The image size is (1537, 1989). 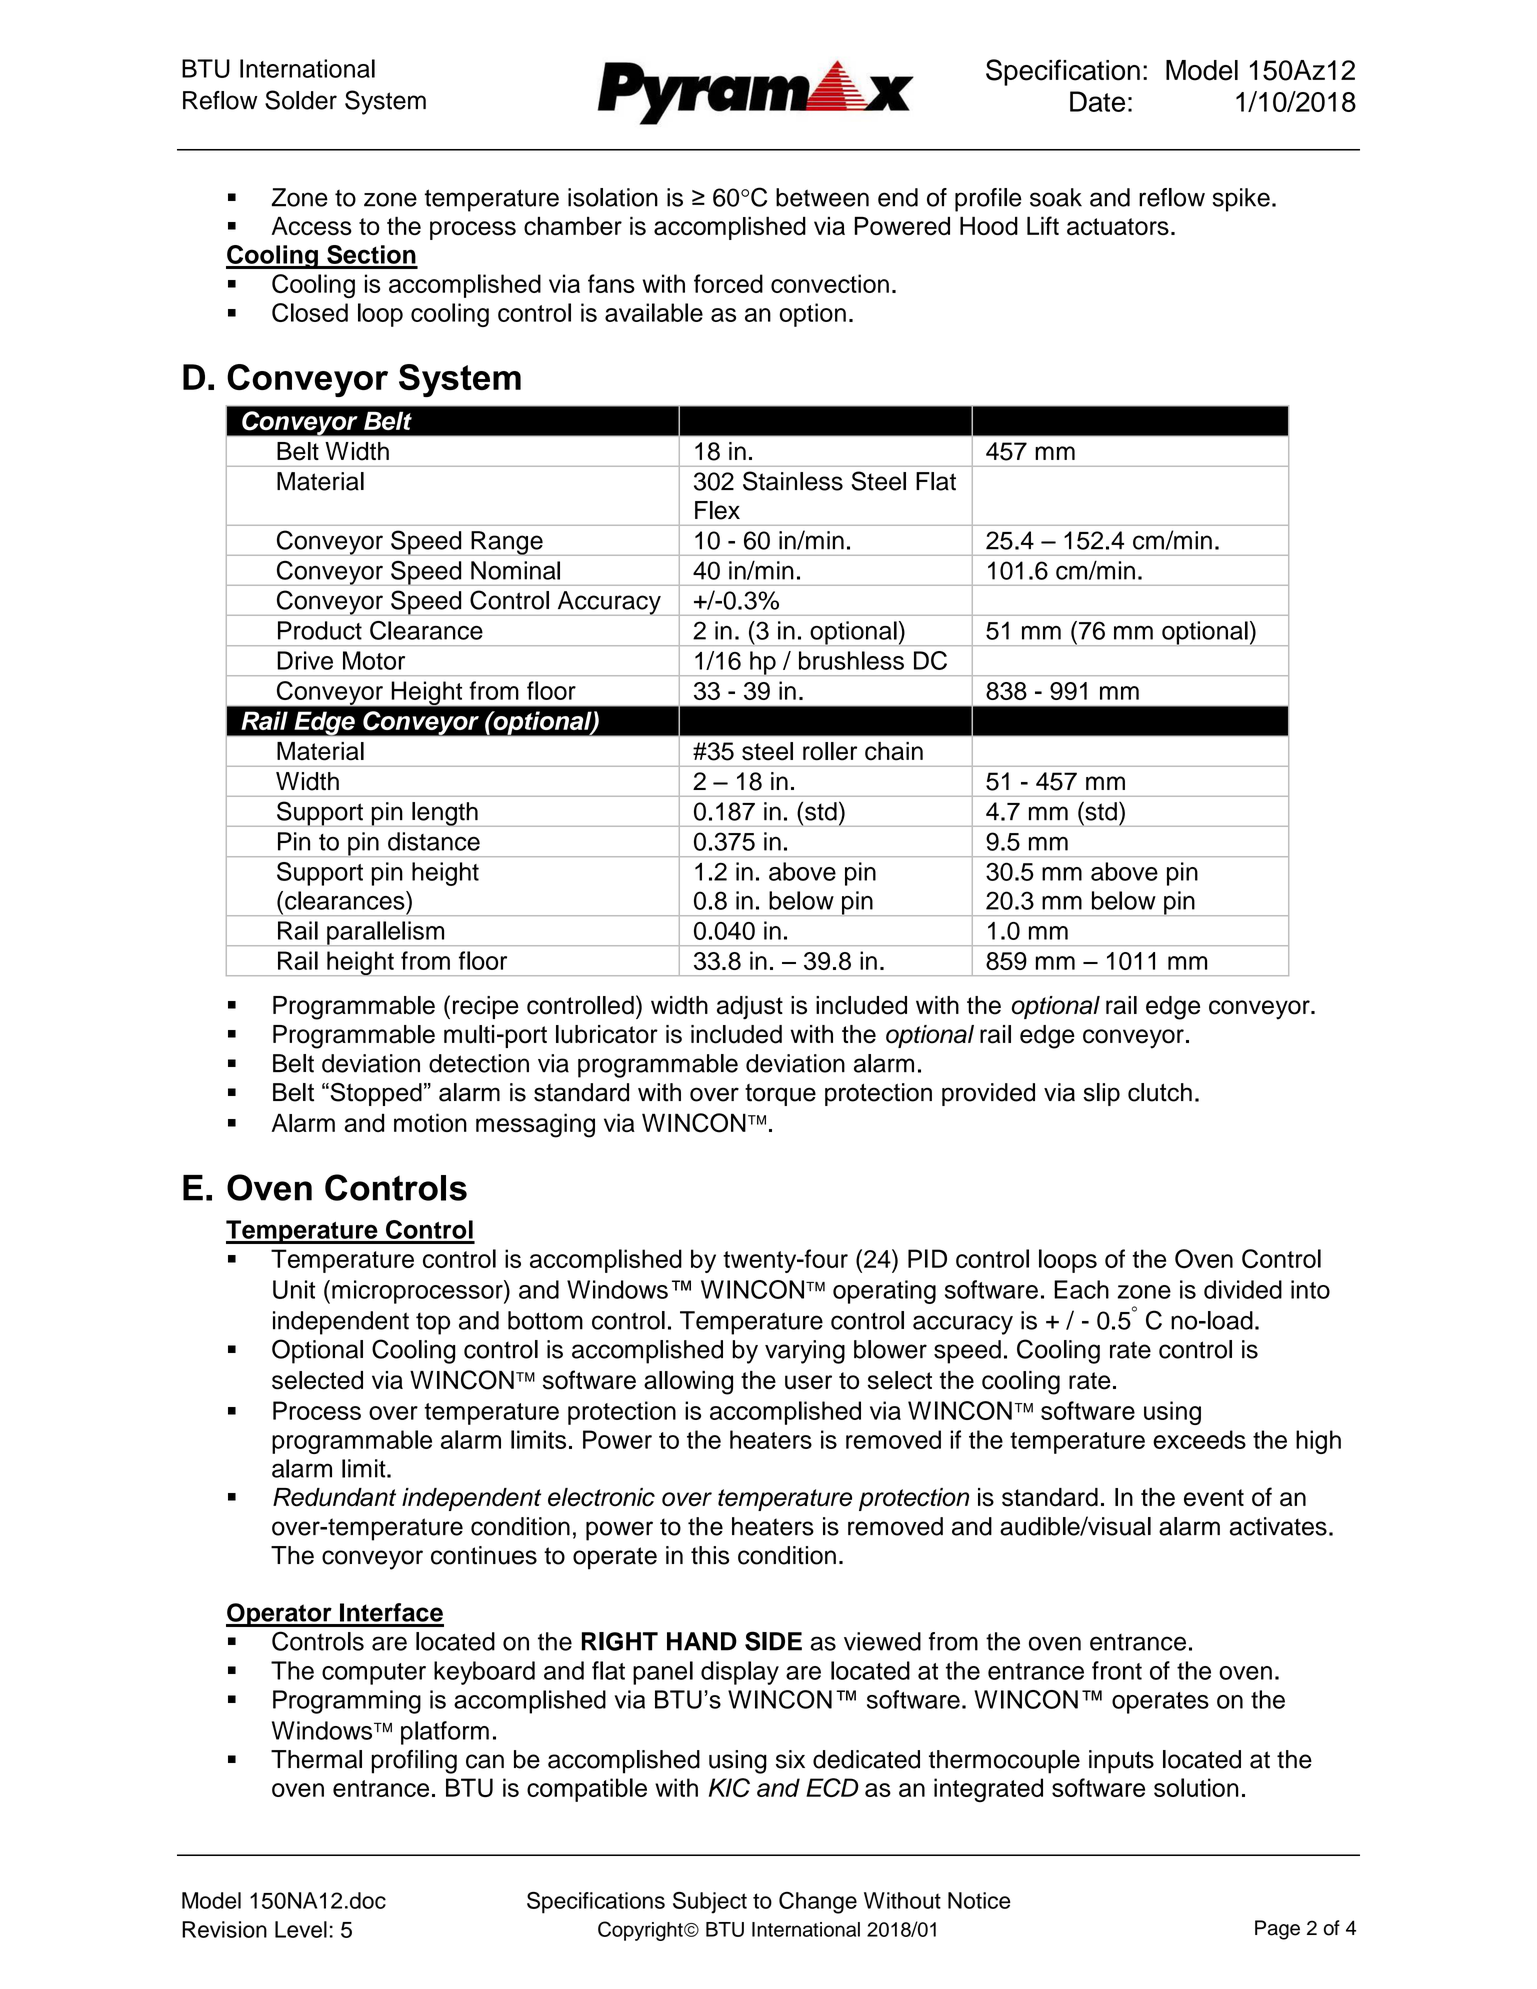 I want to click on spike, so click(x=1241, y=200).
